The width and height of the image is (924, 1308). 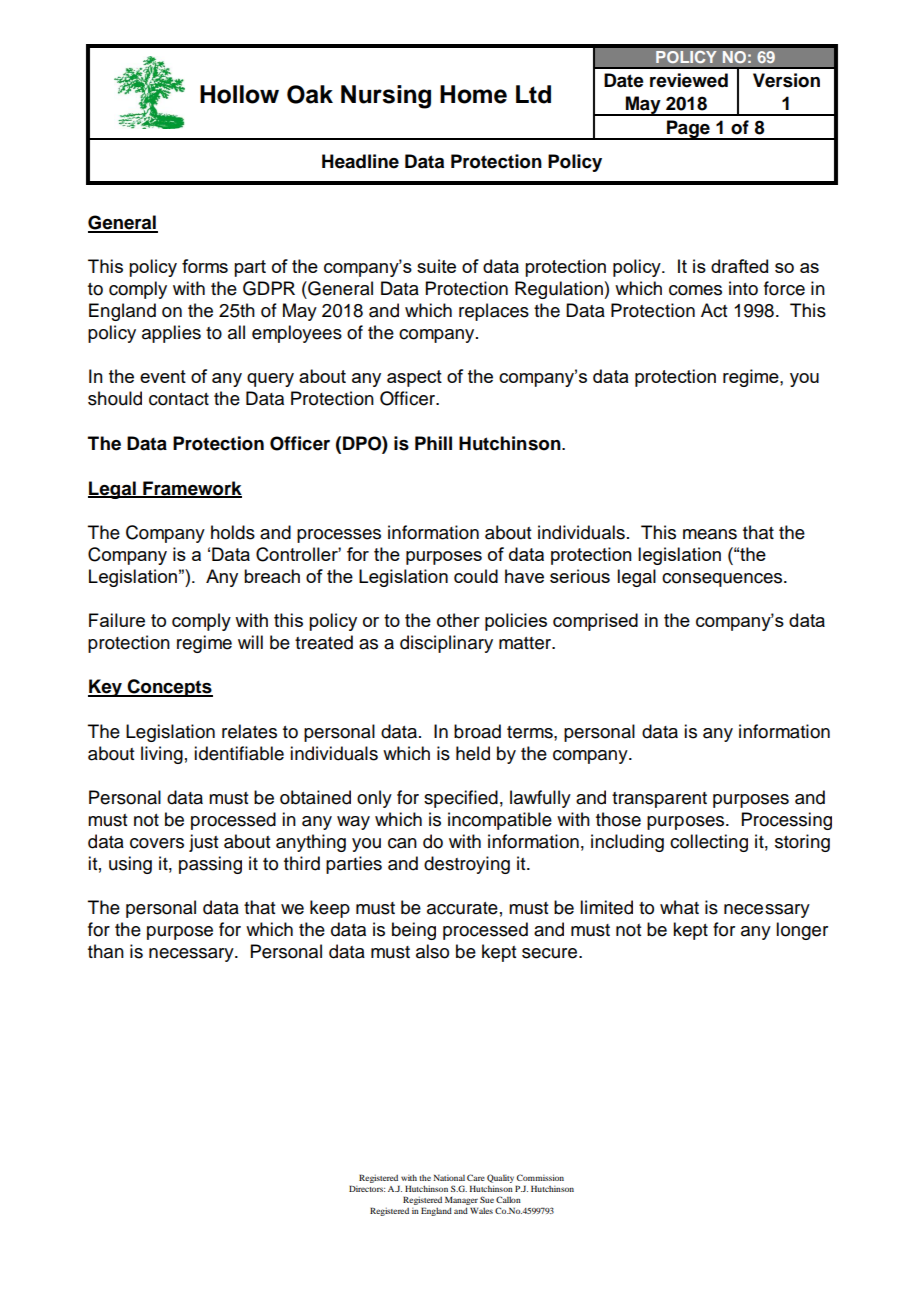 I want to click on Page, so click(x=688, y=130).
